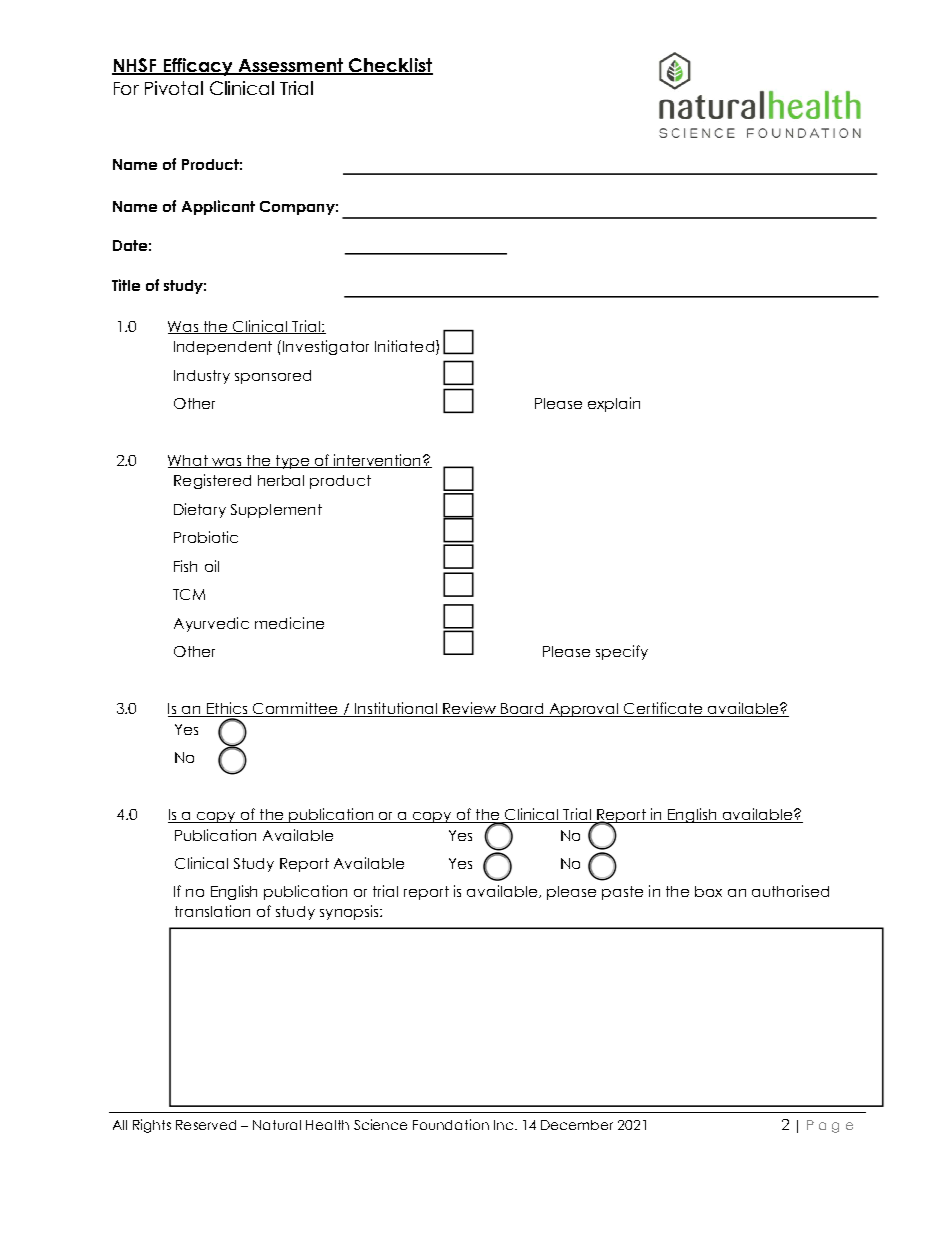 This screenshot has width=952, height=1233. Describe the element at coordinates (390, 66) in the screenshot. I see `Checklist` at that location.
